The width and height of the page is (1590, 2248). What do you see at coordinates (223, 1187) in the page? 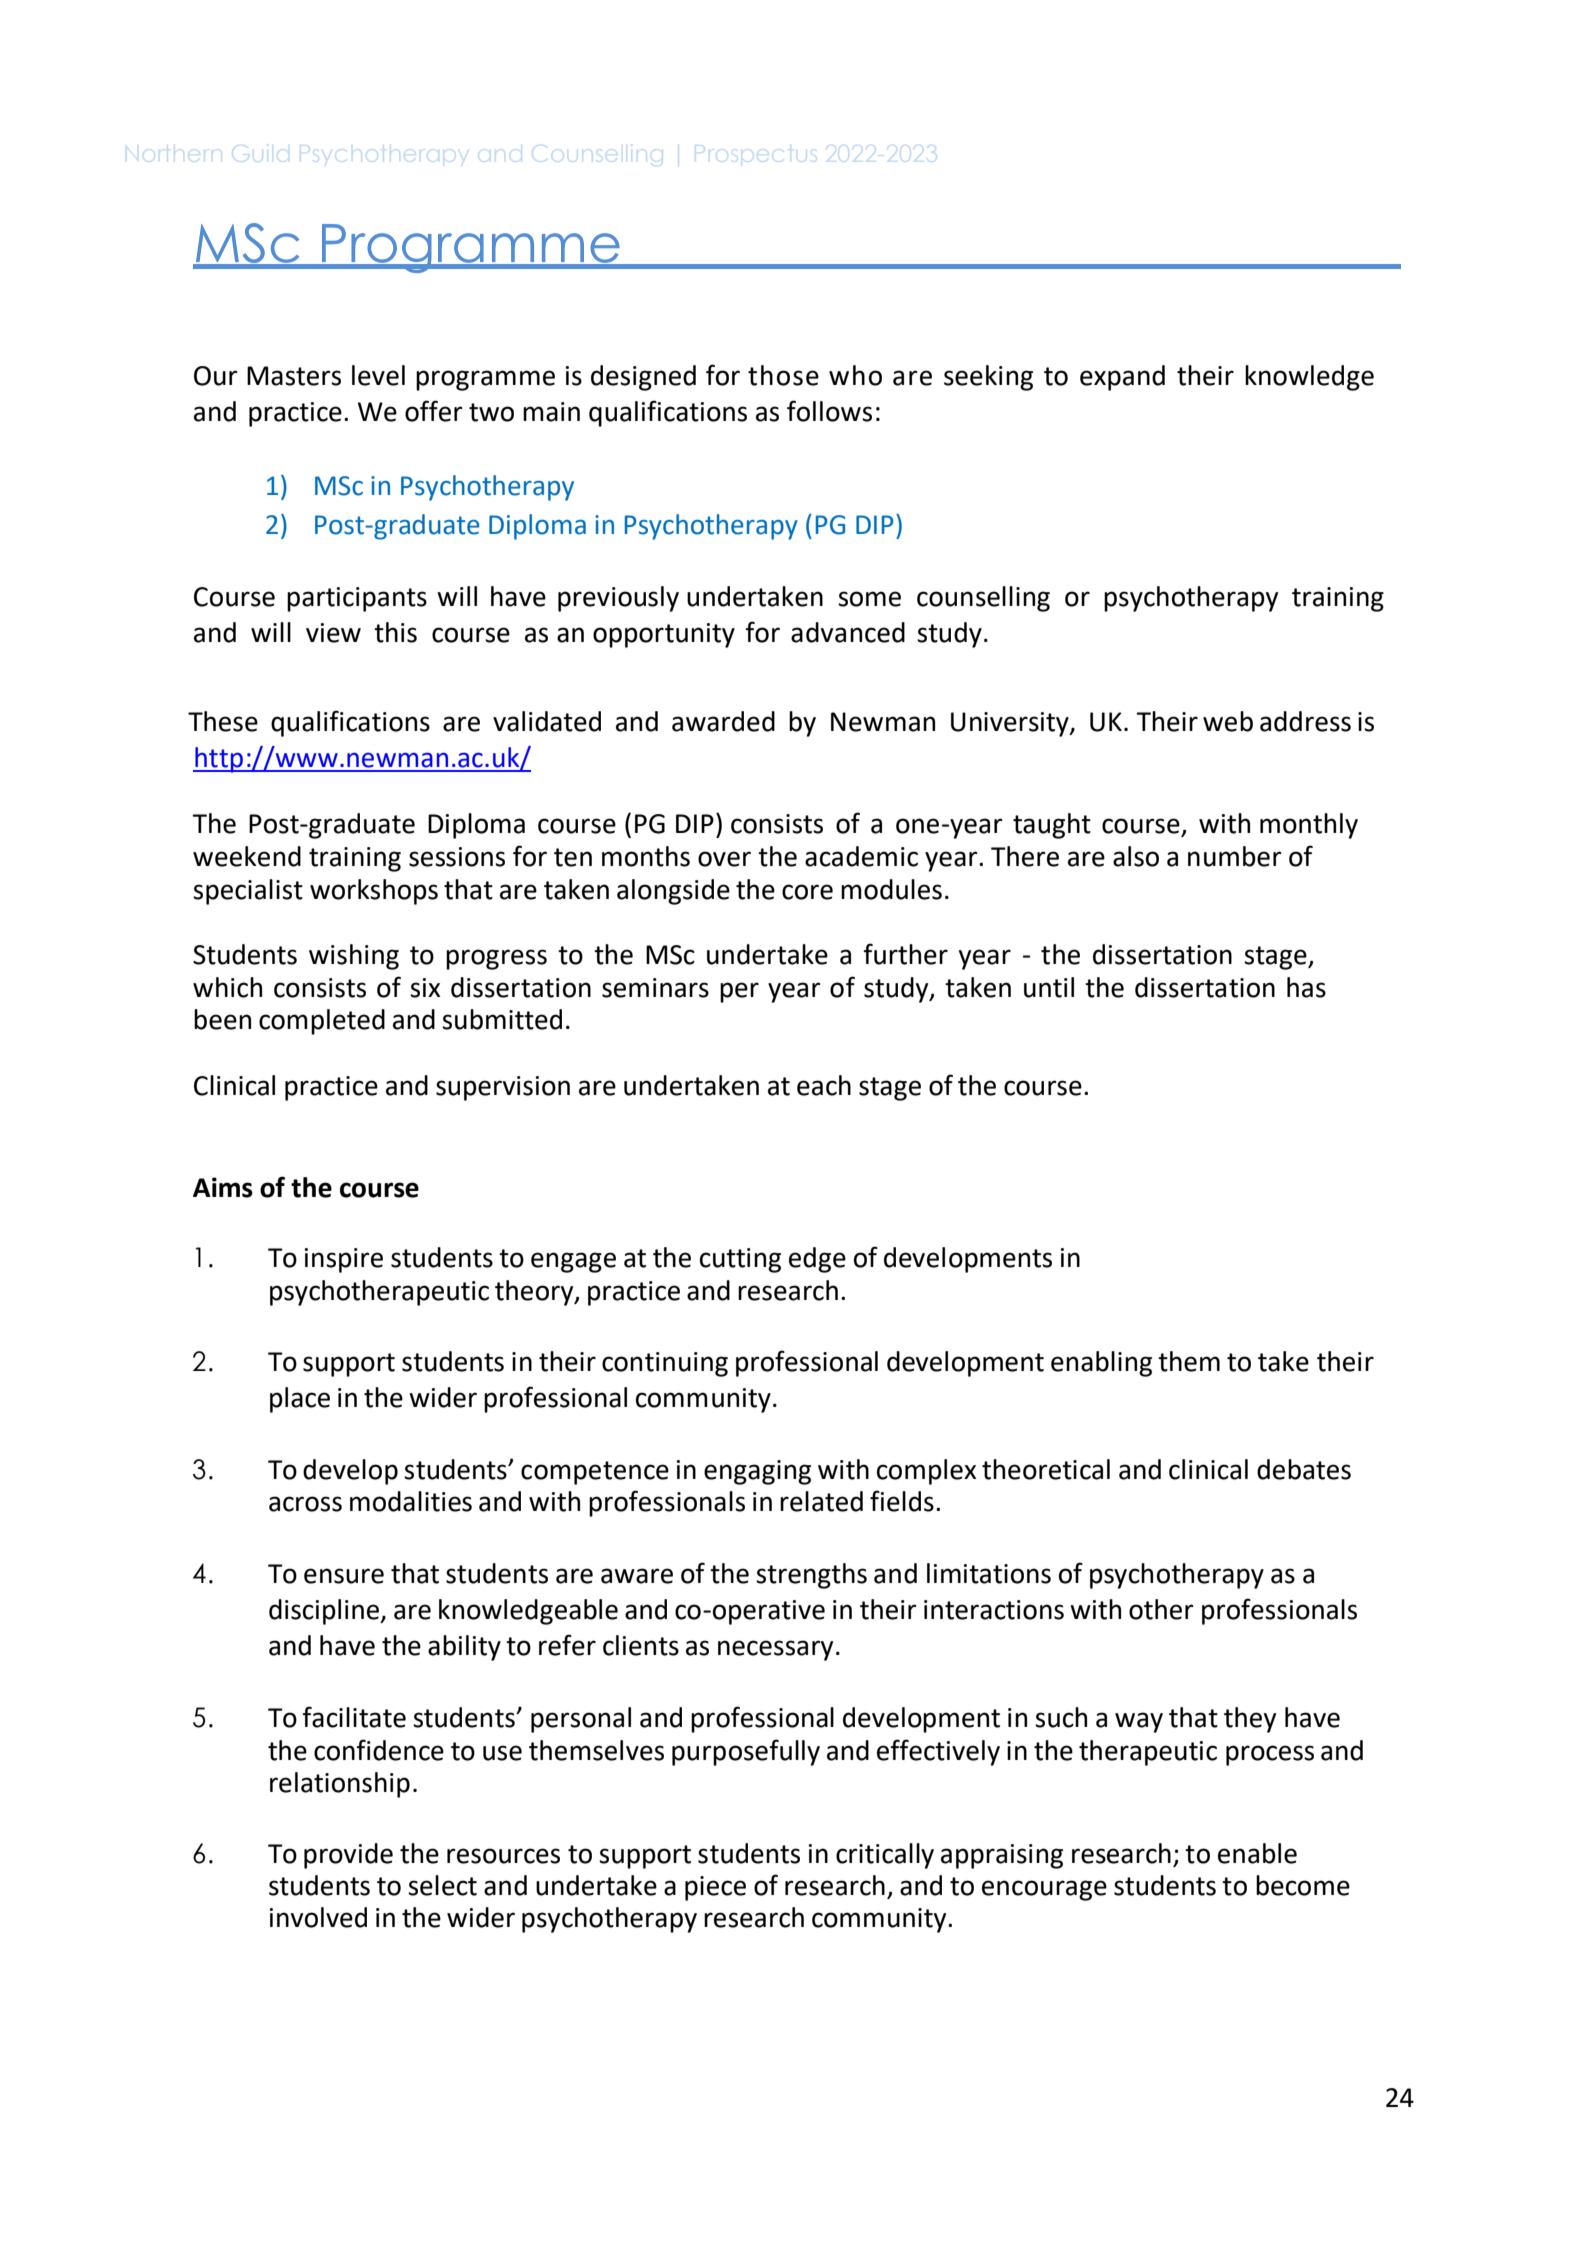
I see `Aims` at bounding box center [223, 1187].
